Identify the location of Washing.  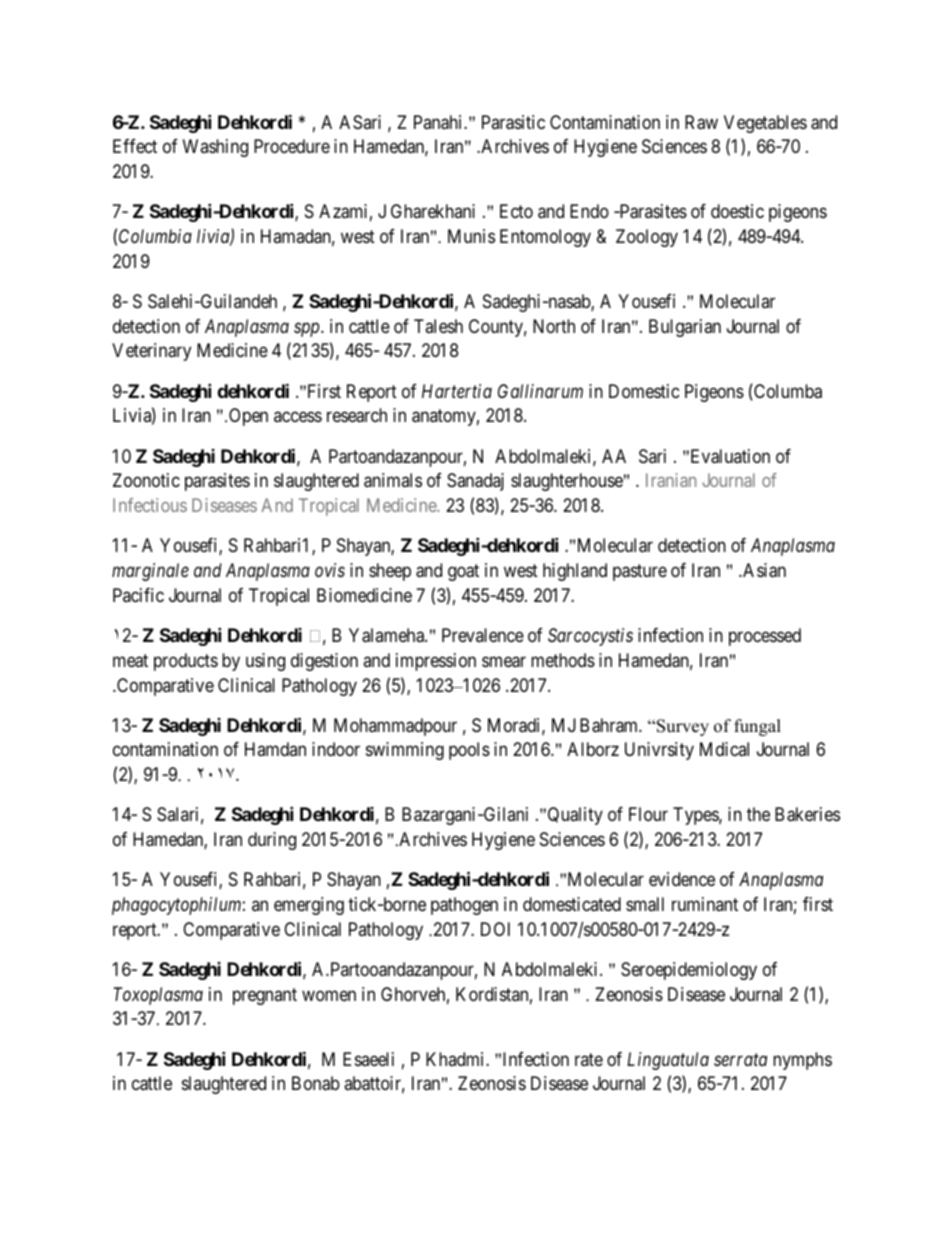
(215, 148).
